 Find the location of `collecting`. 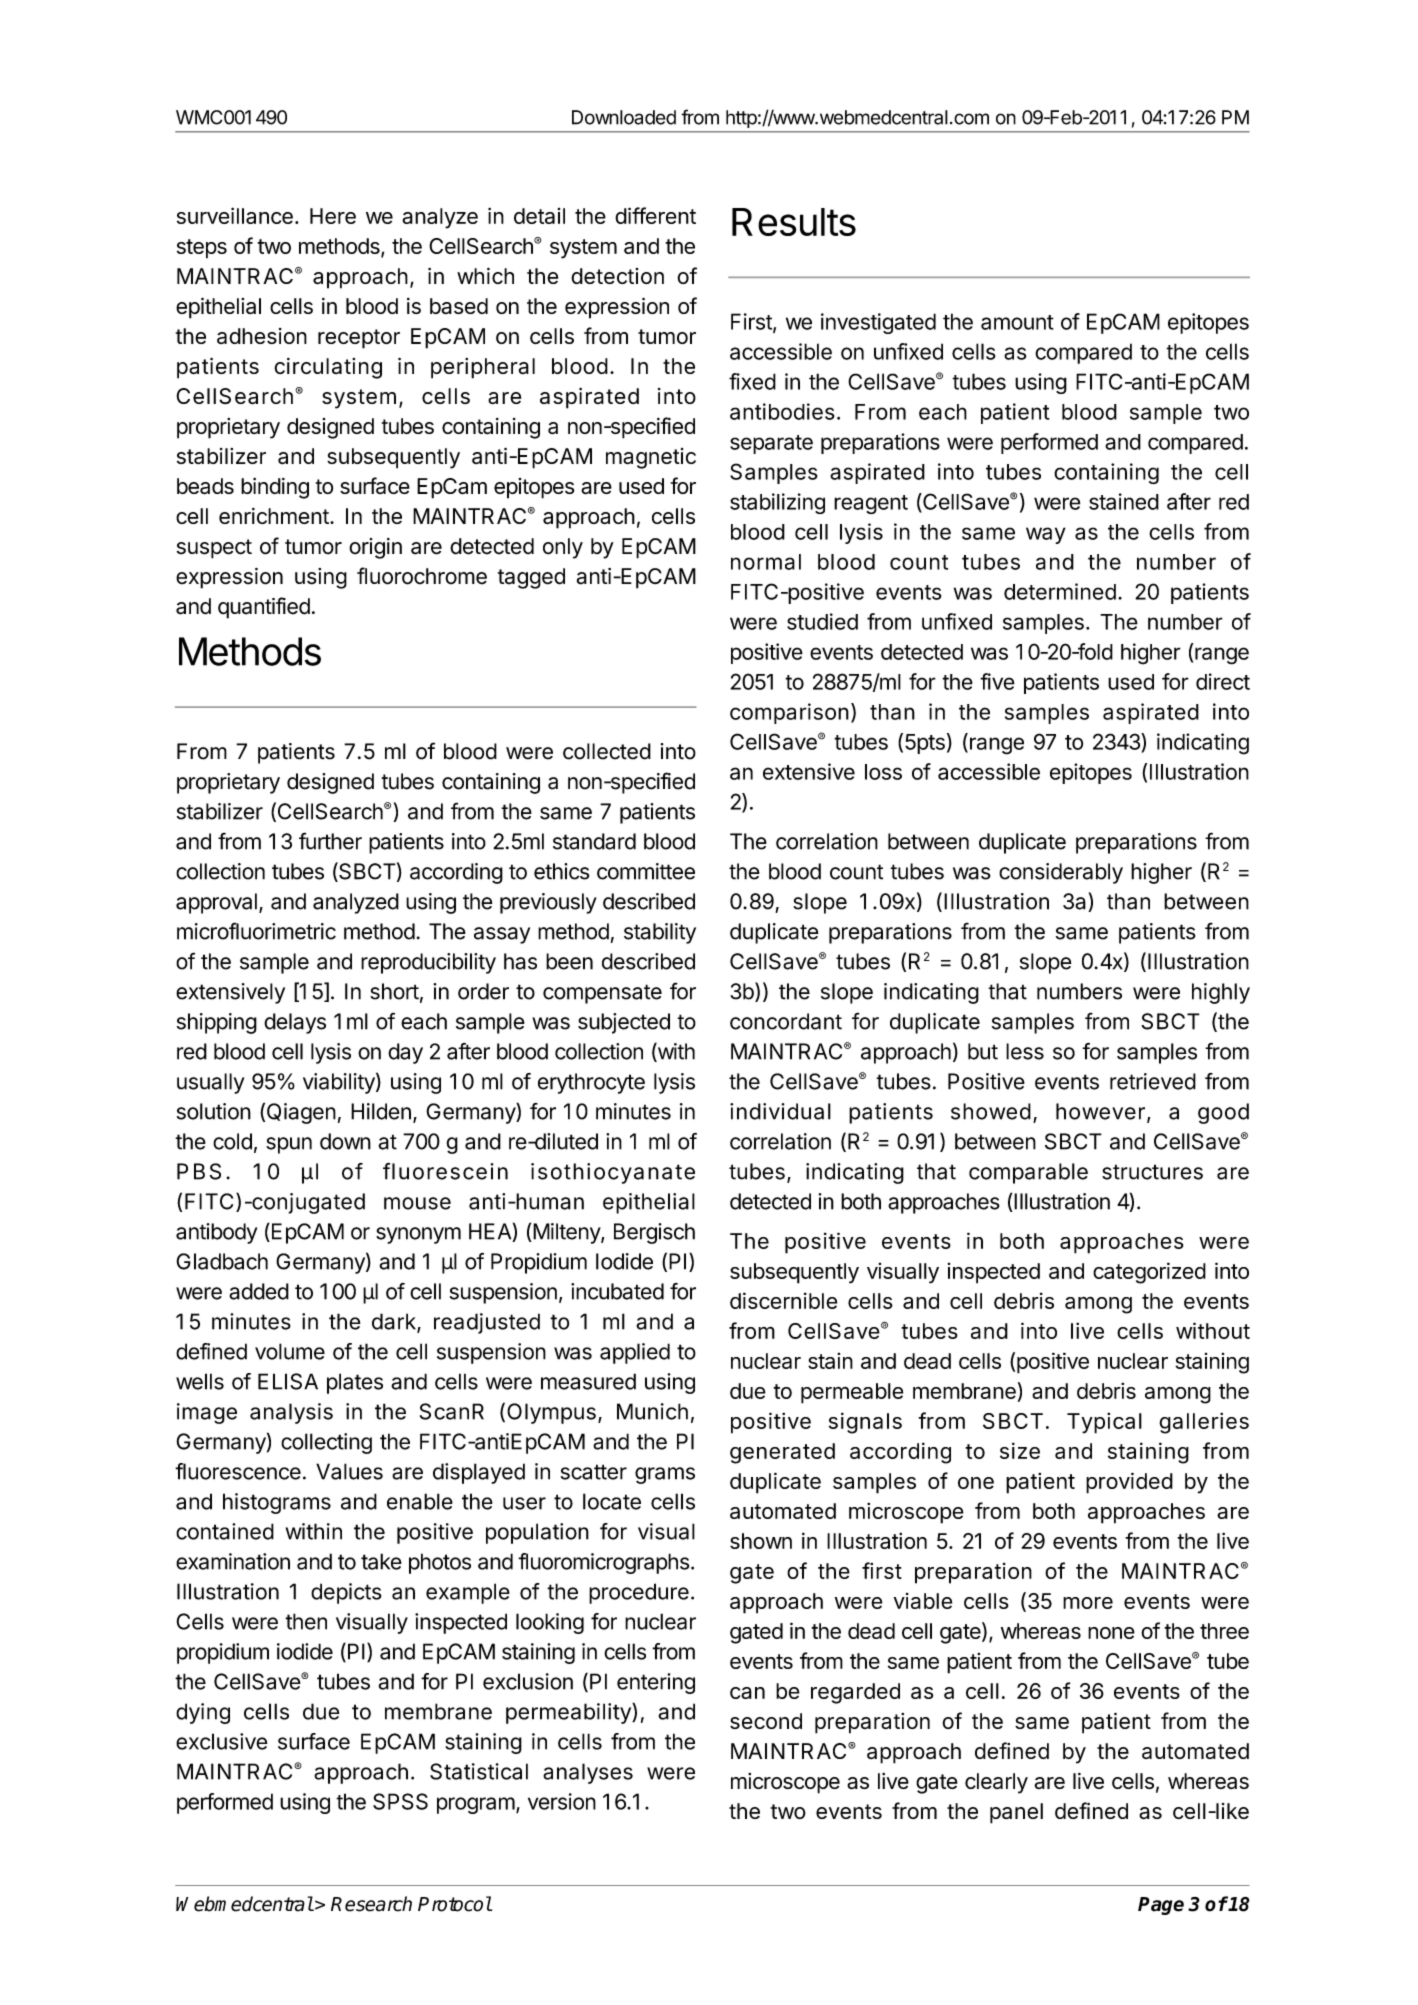

collecting is located at coordinates (326, 1443).
